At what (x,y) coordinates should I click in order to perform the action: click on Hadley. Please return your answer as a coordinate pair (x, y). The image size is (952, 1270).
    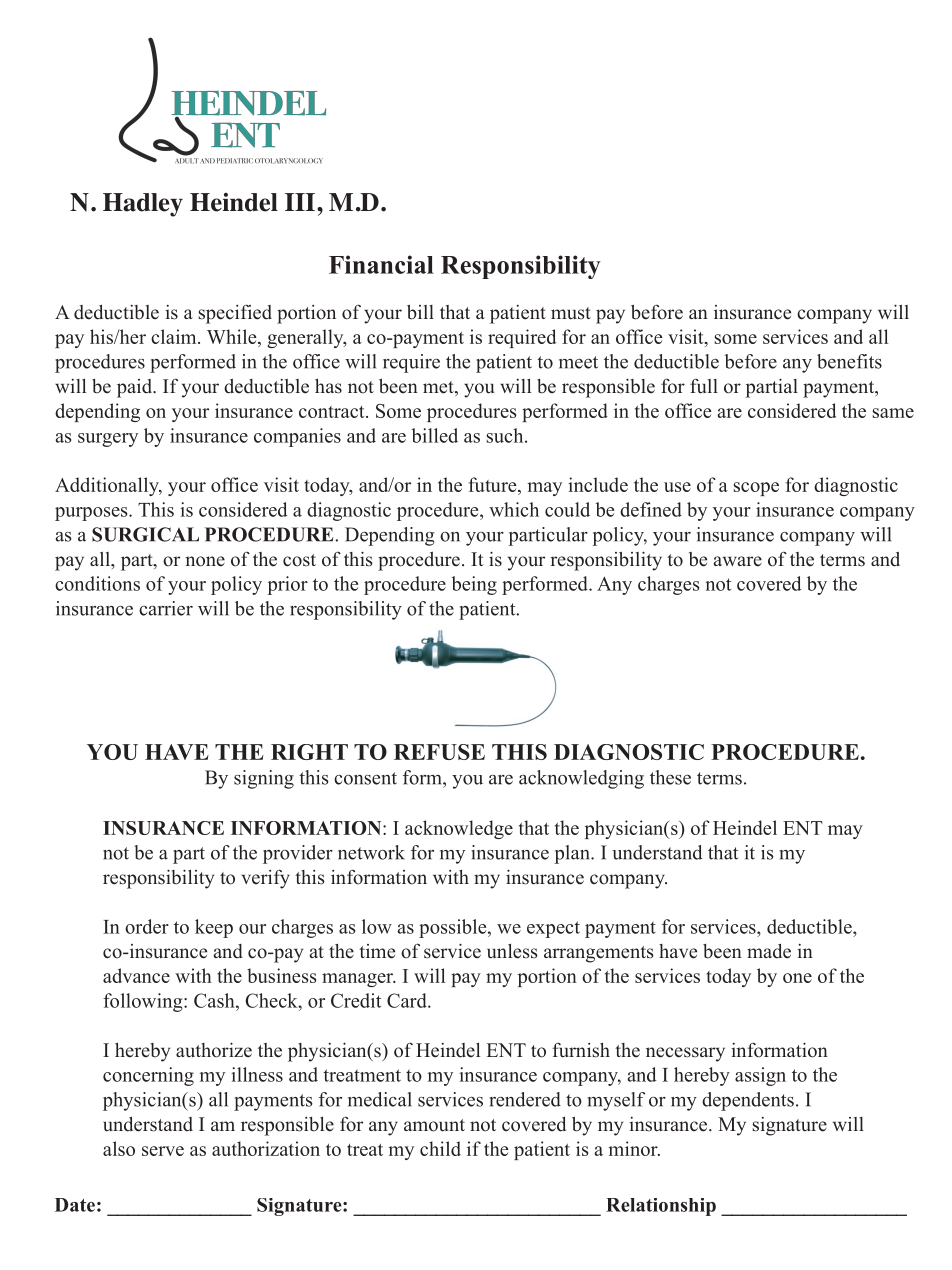
    Looking at the image, I should click on (143, 205).
